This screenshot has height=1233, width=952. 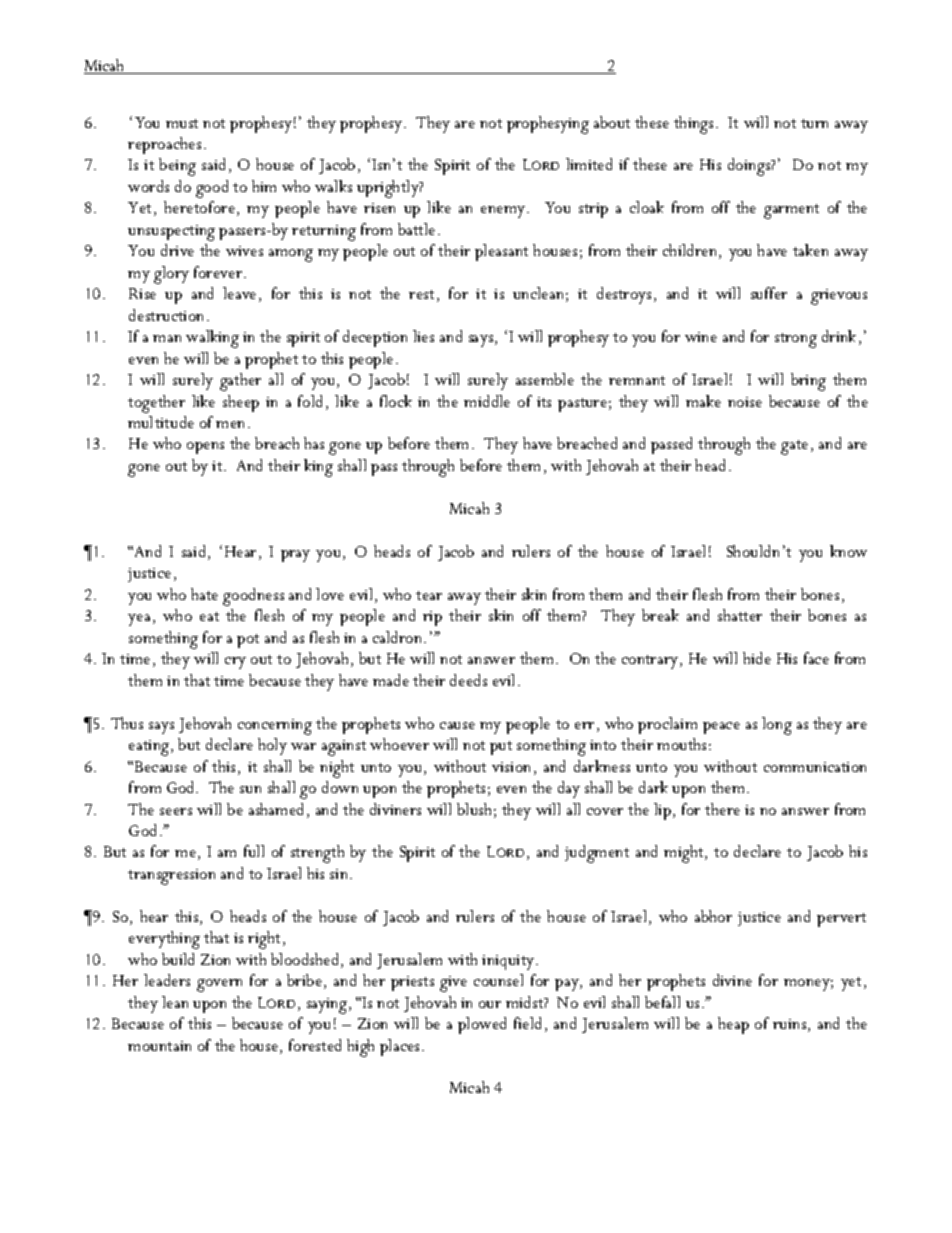 I want to click on strong, so click(x=796, y=340).
